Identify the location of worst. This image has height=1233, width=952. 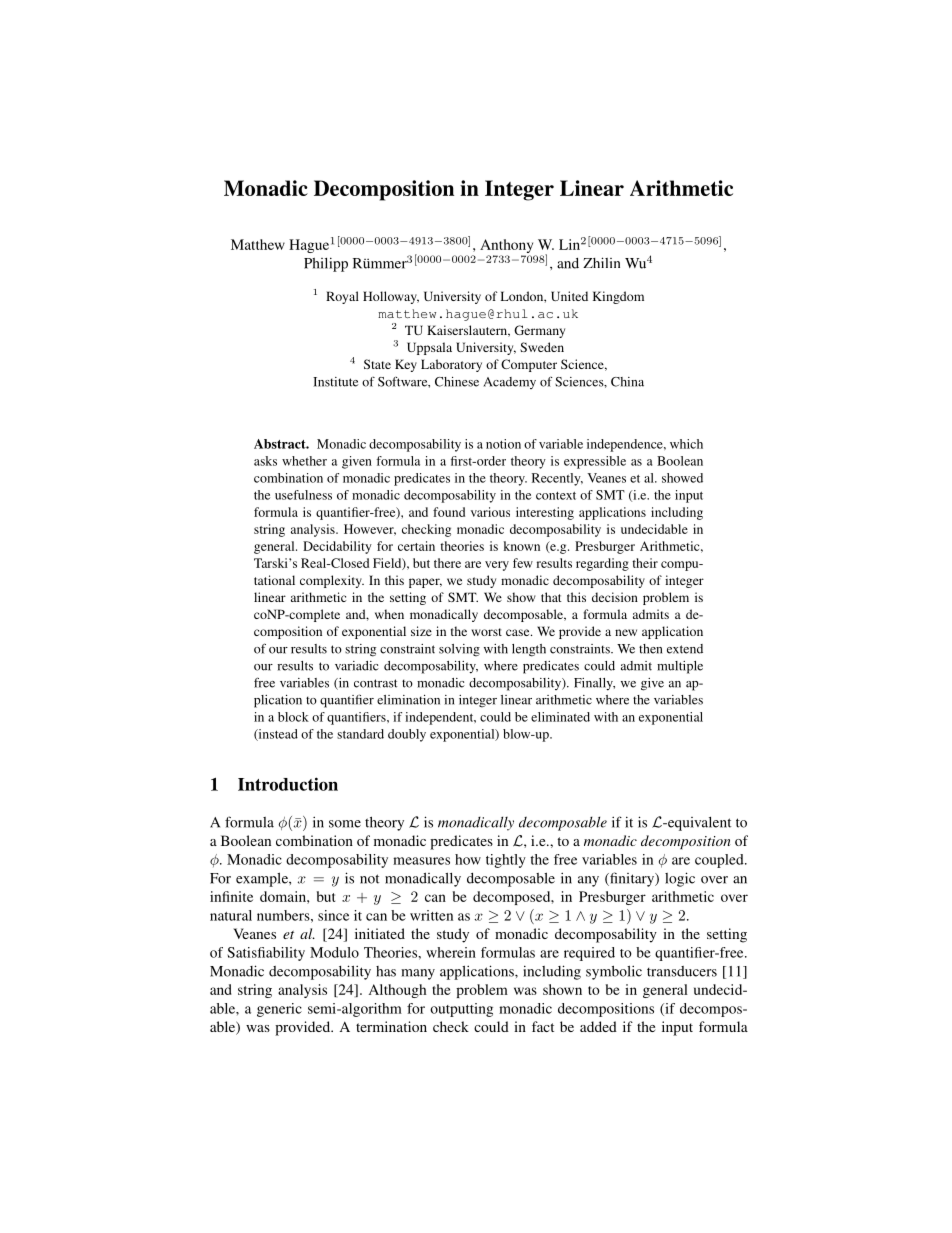
(486, 632).
